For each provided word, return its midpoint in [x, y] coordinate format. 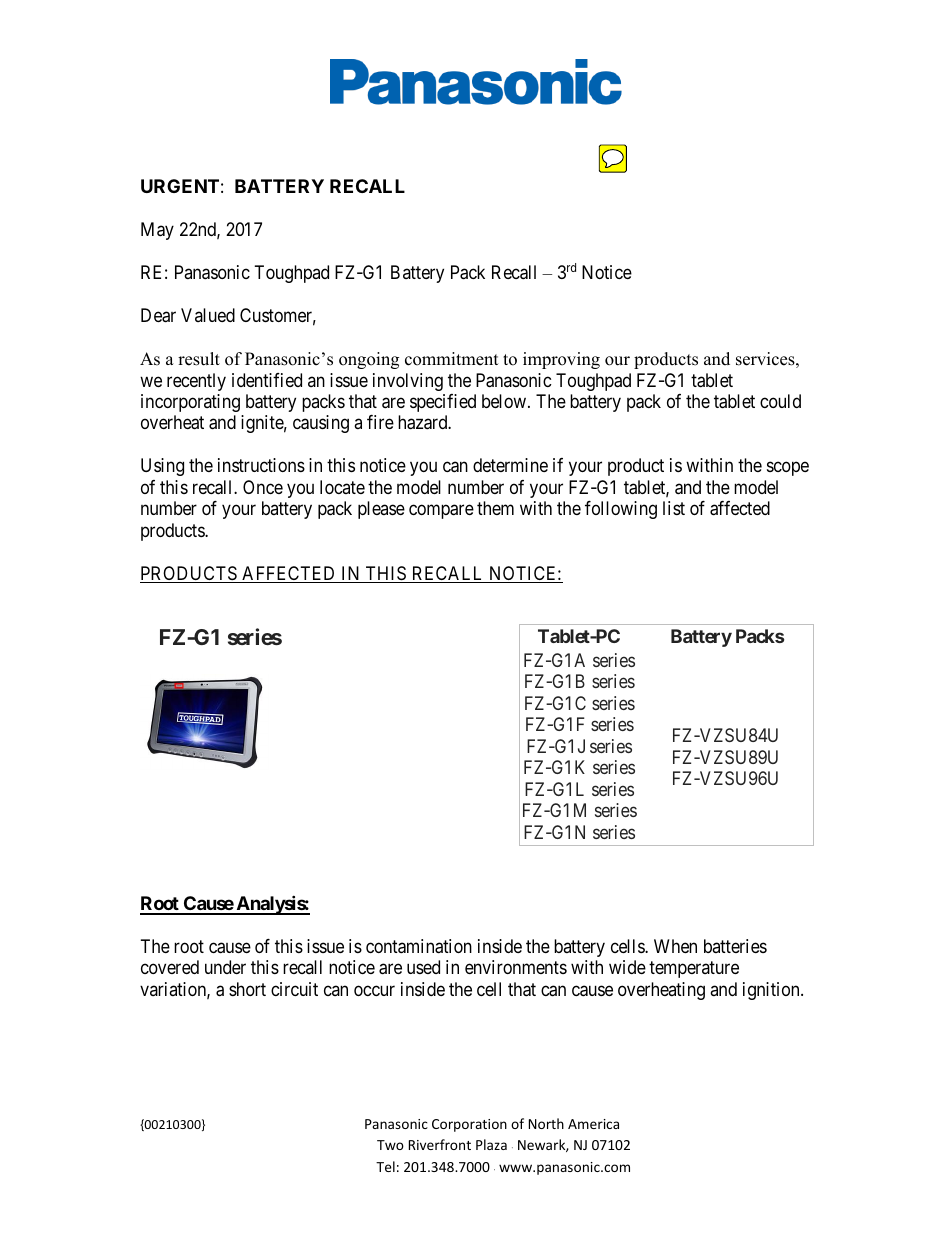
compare [441, 512]
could [780, 401]
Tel [385, 1166]
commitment [452, 359]
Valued [208, 315]
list [674, 508]
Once [263, 487]
